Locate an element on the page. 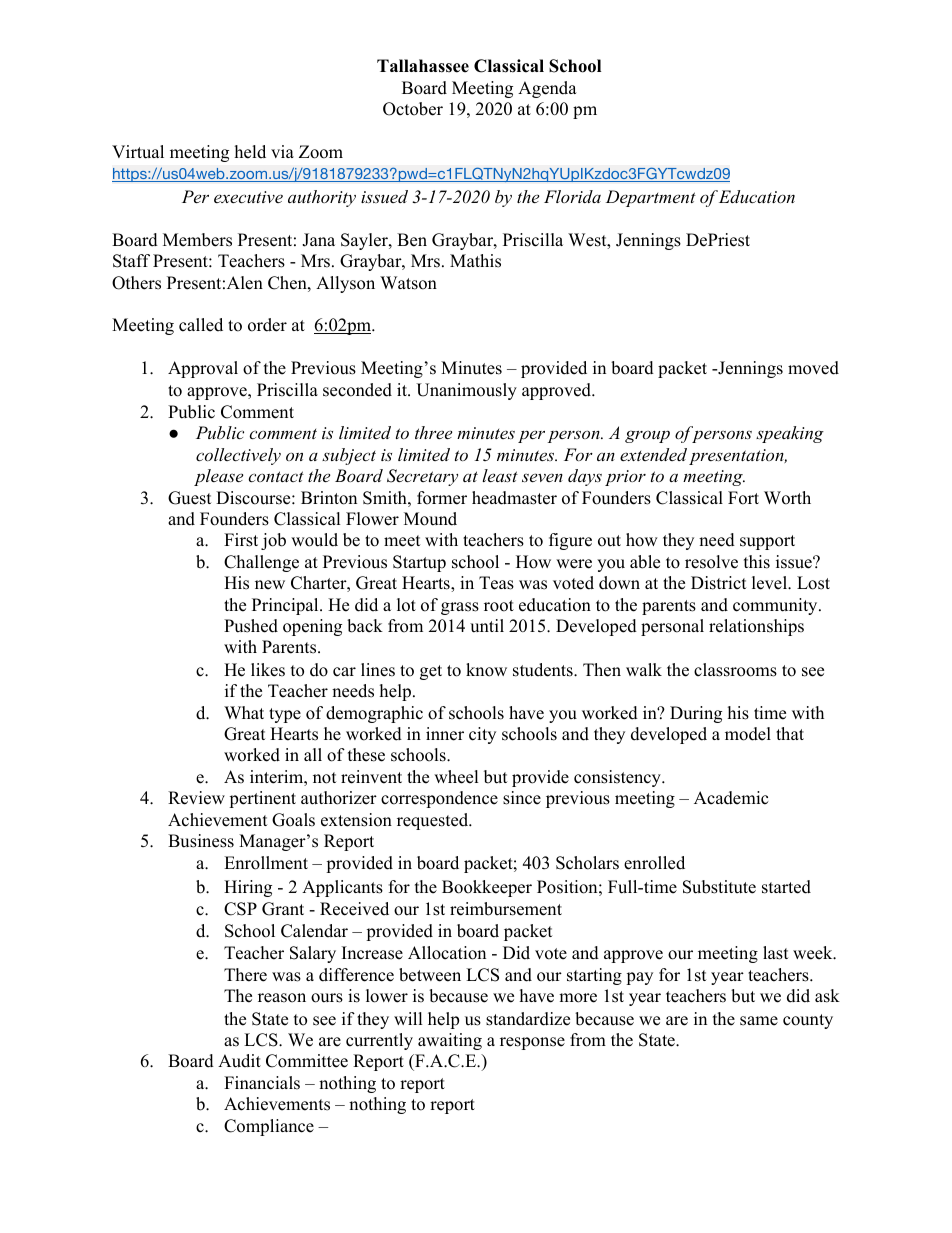 Image resolution: width=952 pixels, height=1233 pixels. wheel is located at coordinates (456, 777).
